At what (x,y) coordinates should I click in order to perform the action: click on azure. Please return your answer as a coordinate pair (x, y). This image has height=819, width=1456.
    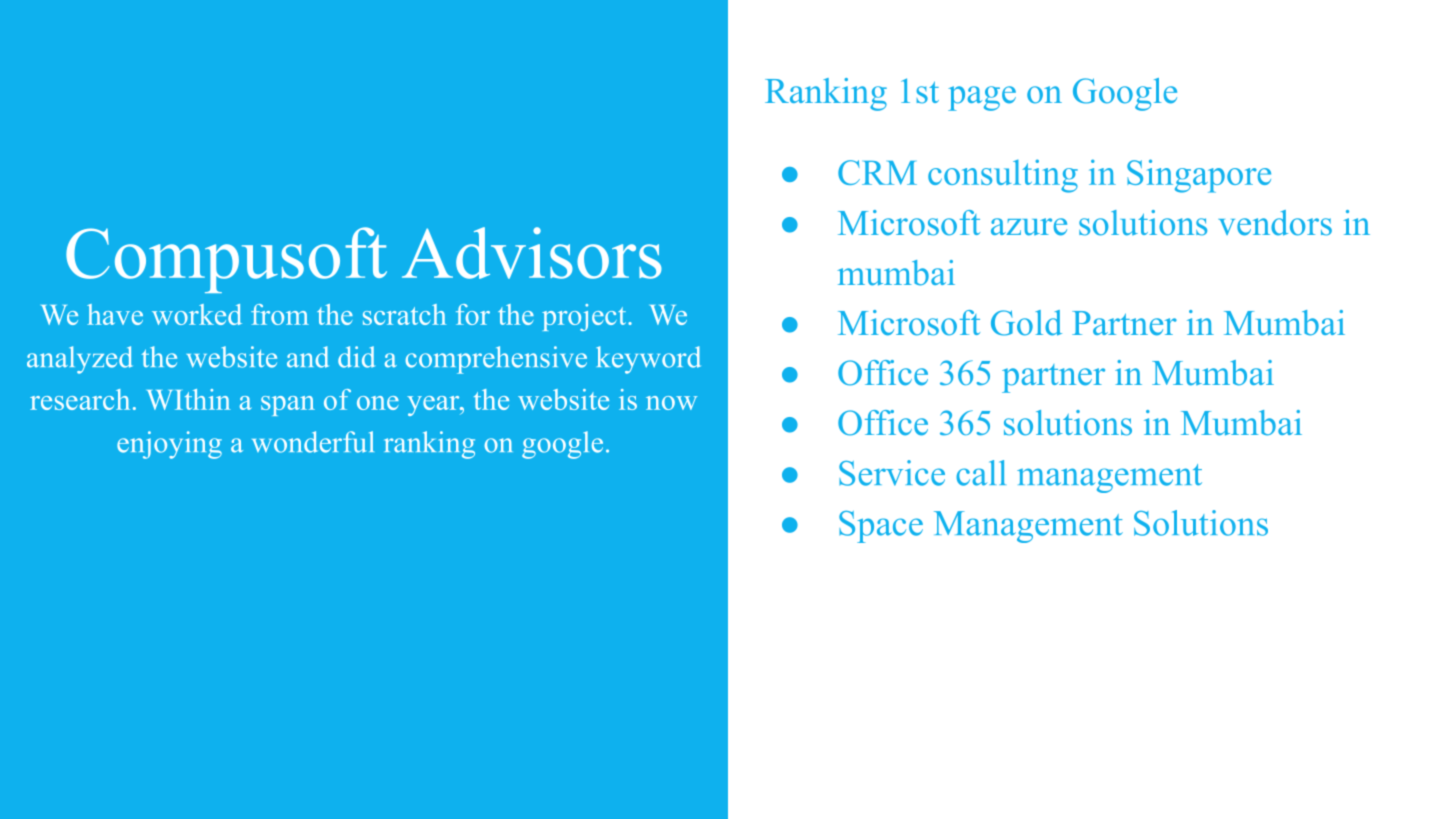
    Looking at the image, I should click on (1029, 227).
